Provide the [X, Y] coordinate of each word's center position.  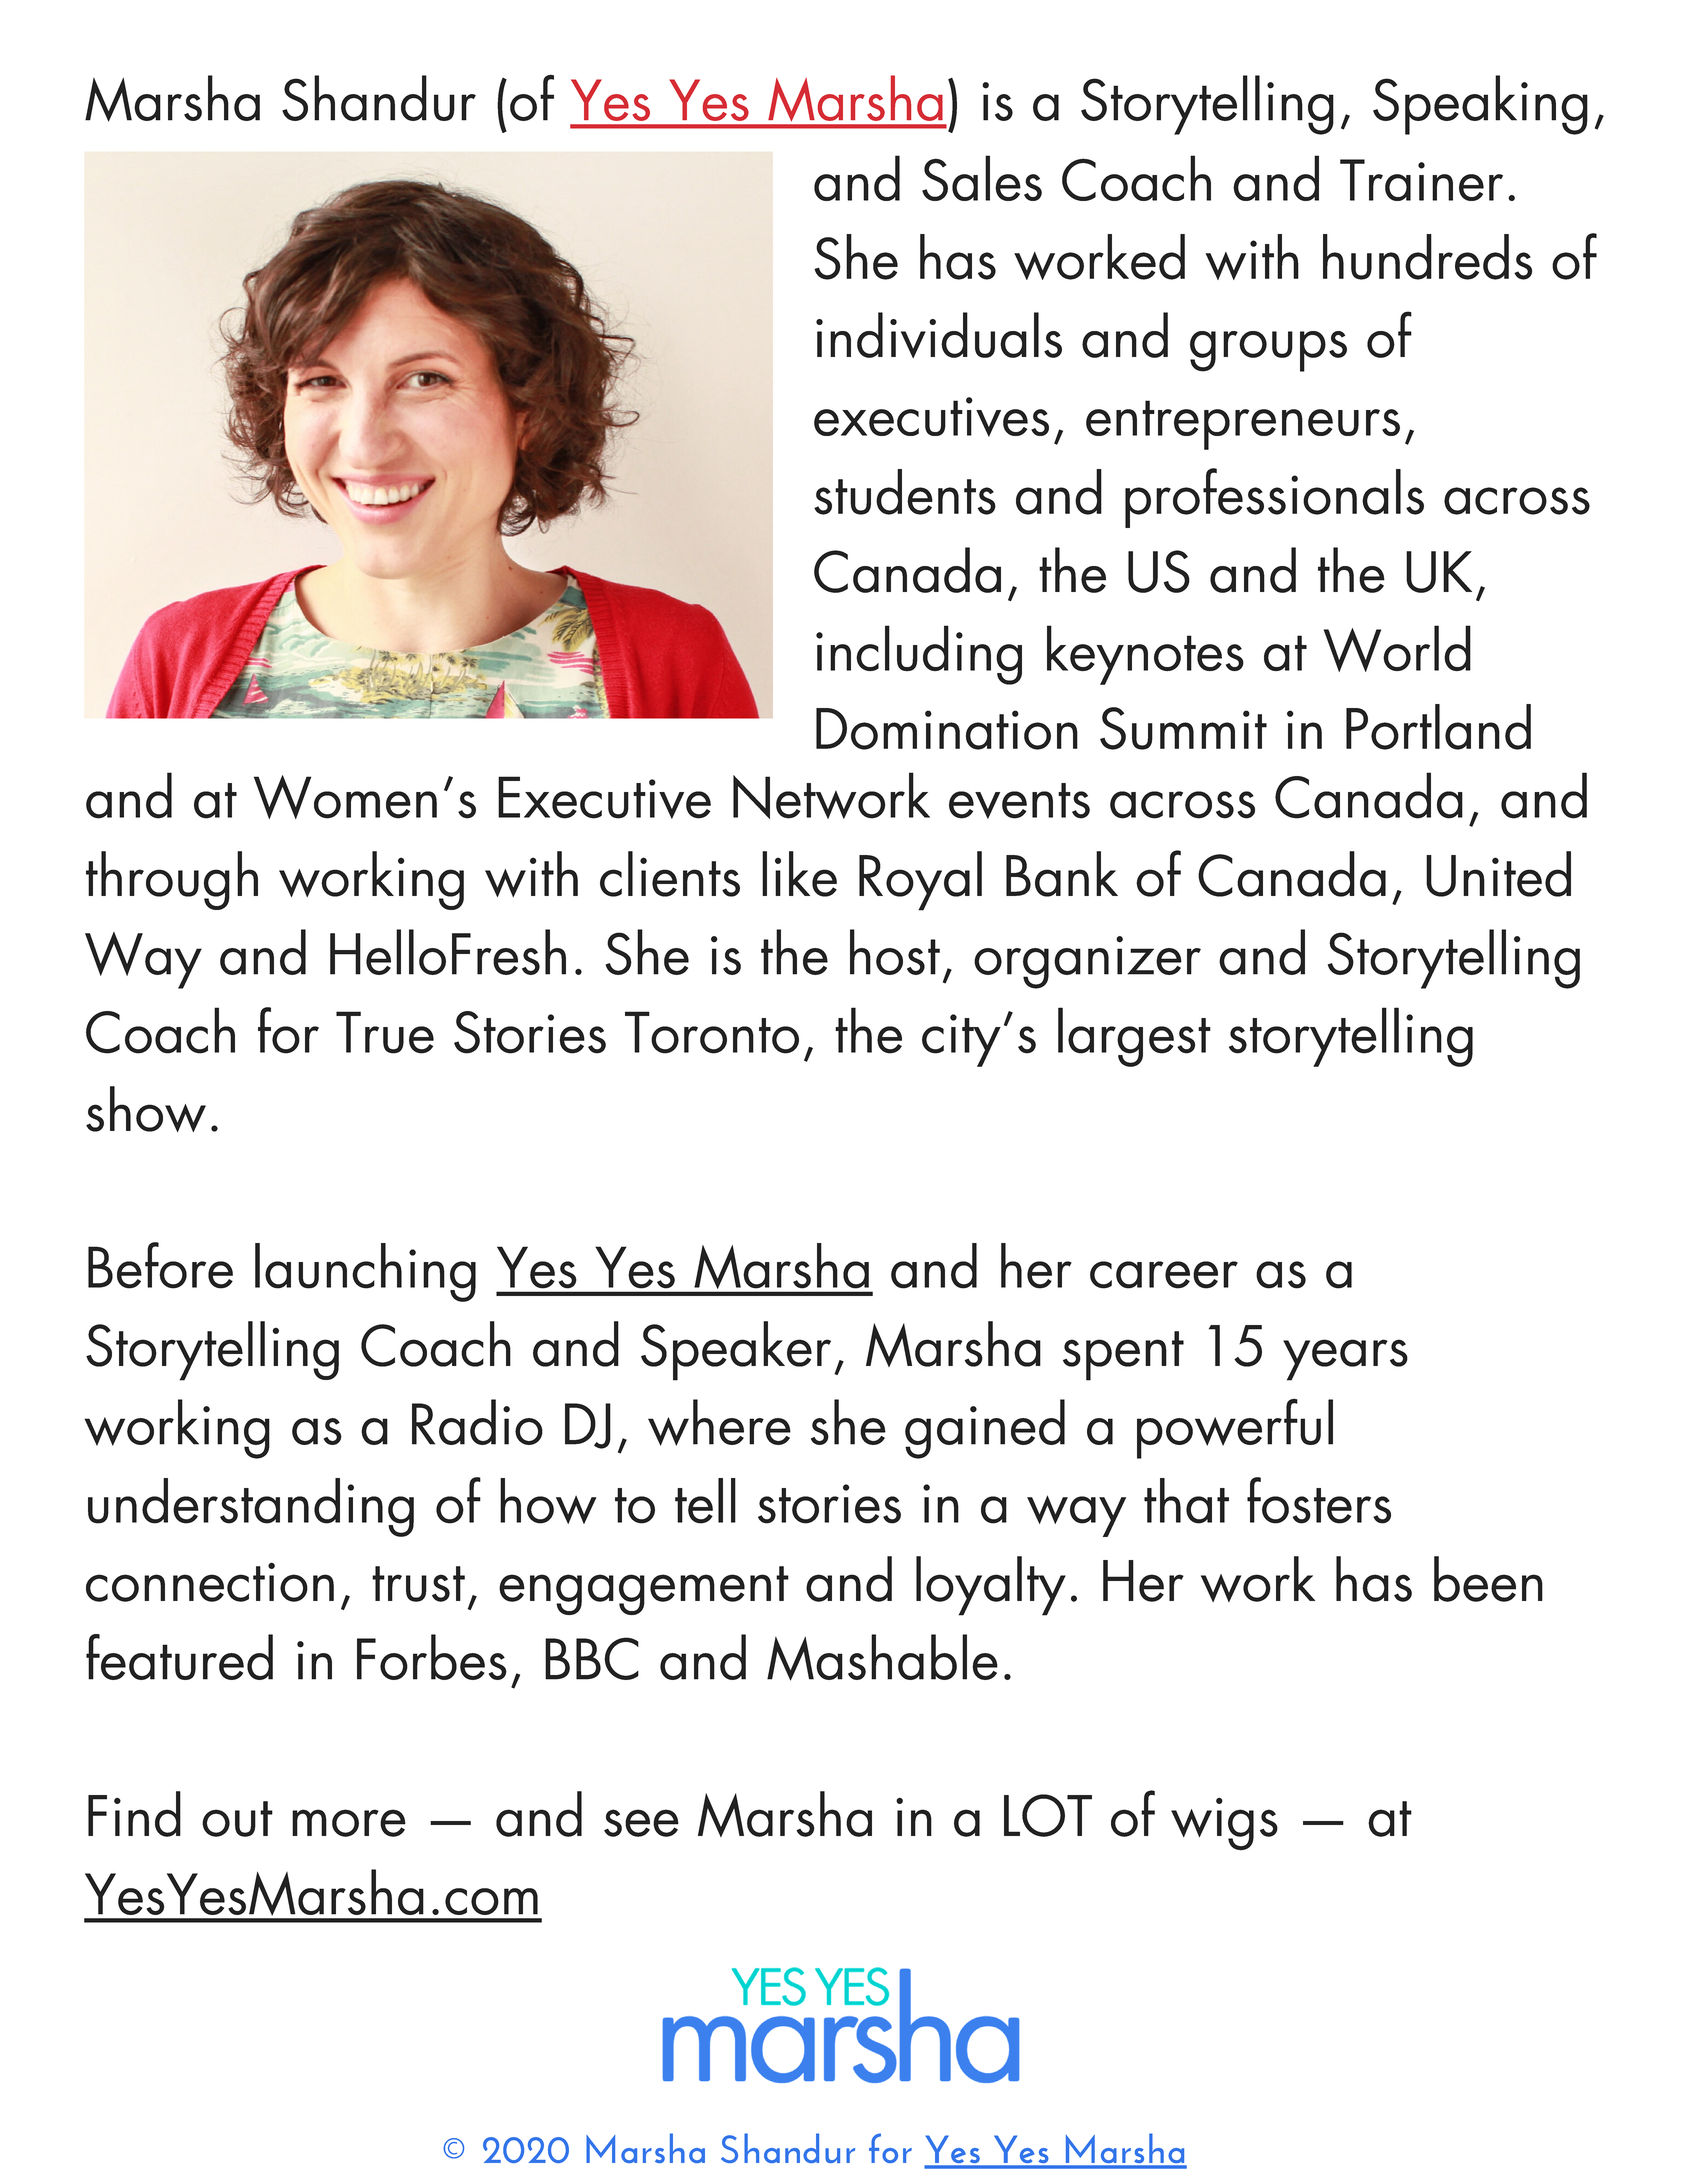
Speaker [736, 1351]
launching [365, 1272]
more [349, 1823]
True [385, 1032]
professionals [1274, 498]
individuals [939, 335]
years [1345, 1360]
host [895, 952]
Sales [982, 178]
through [172, 880]
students [905, 492]
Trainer [1421, 180]
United [1498, 874]
